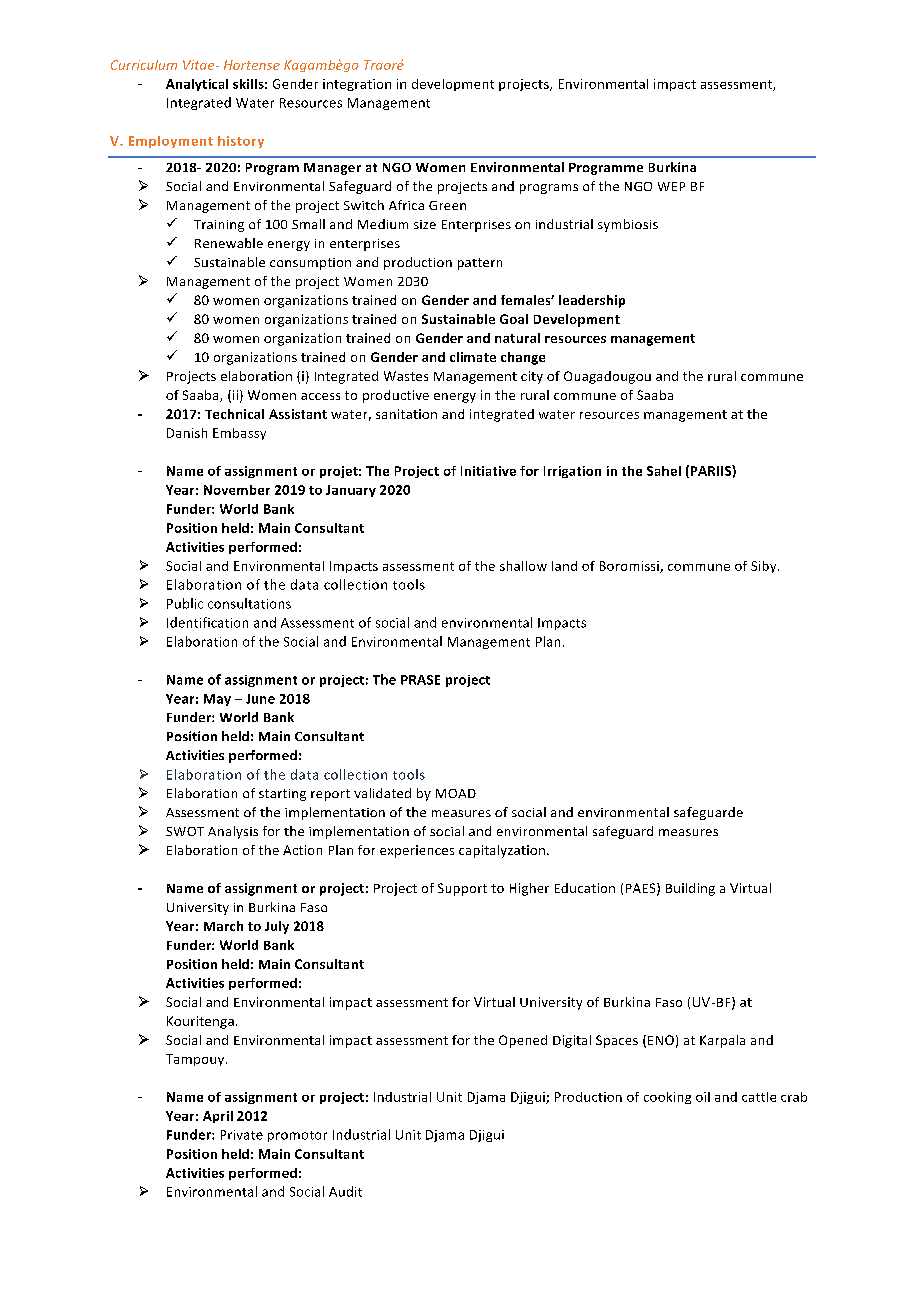 The width and height of the screenshot is (924, 1308). What do you see at coordinates (223, 926) in the screenshot?
I see `March` at bounding box center [223, 926].
